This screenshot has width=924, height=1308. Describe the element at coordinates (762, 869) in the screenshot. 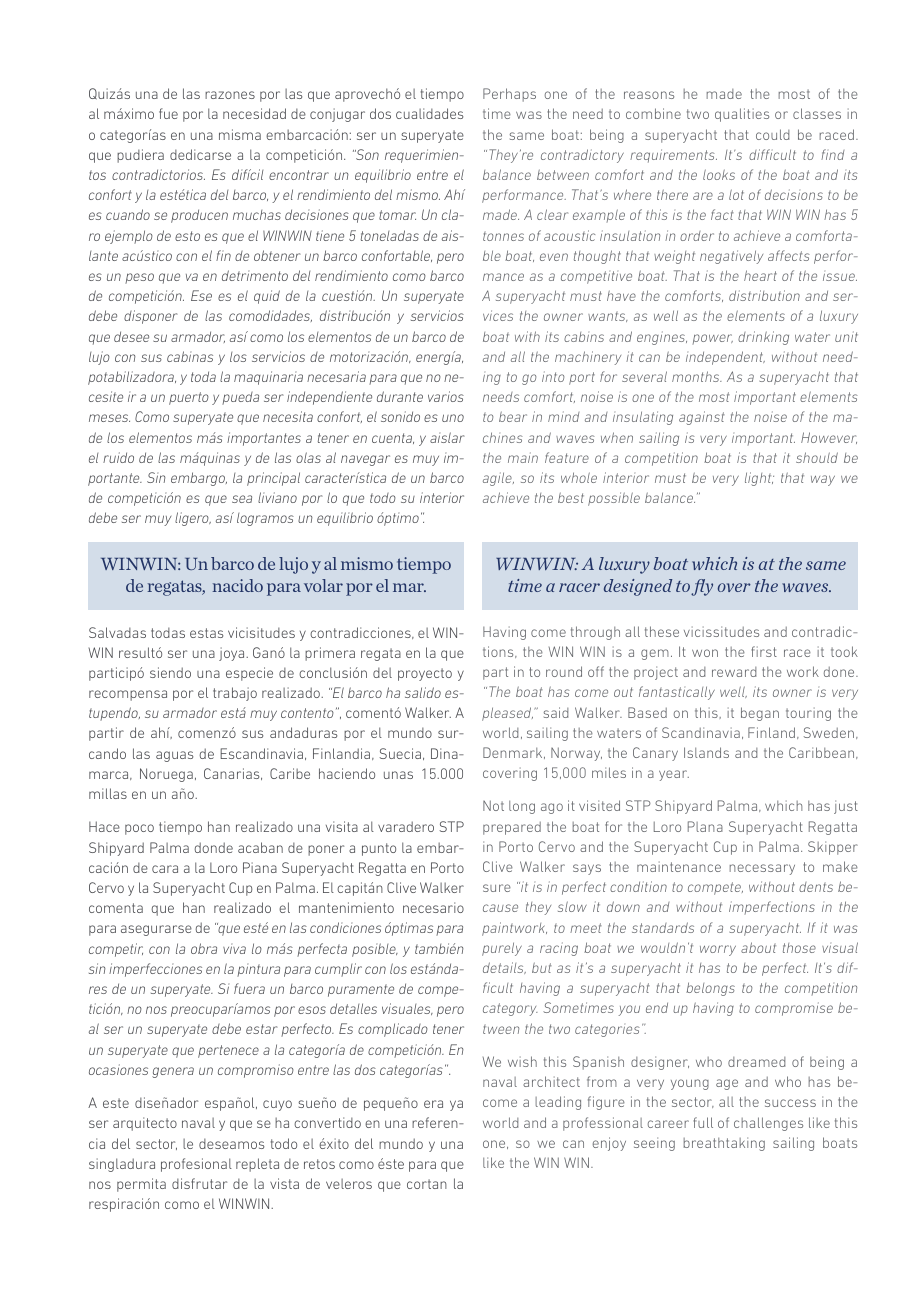

I see `necessary` at that location.
